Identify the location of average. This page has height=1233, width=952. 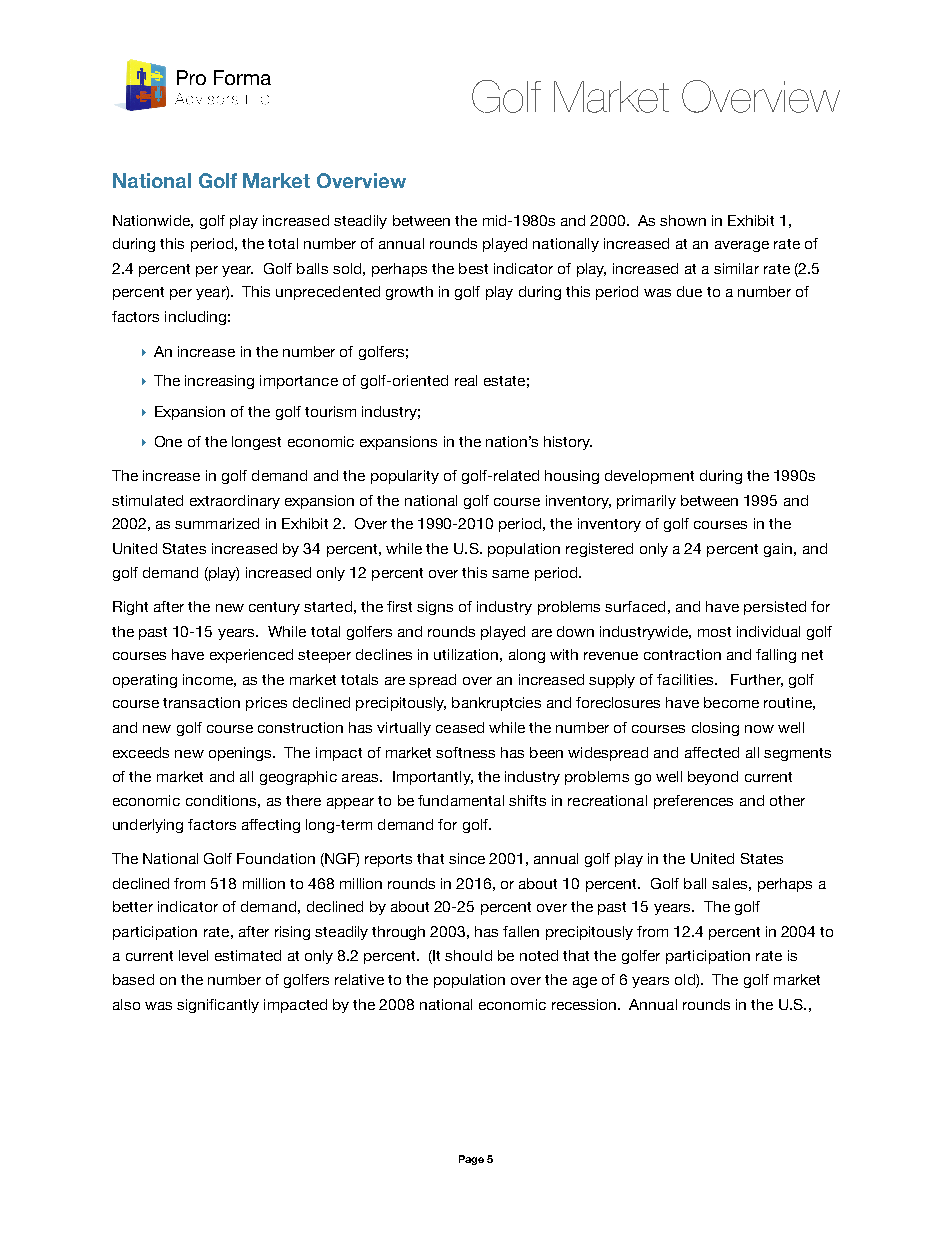
(742, 246).
